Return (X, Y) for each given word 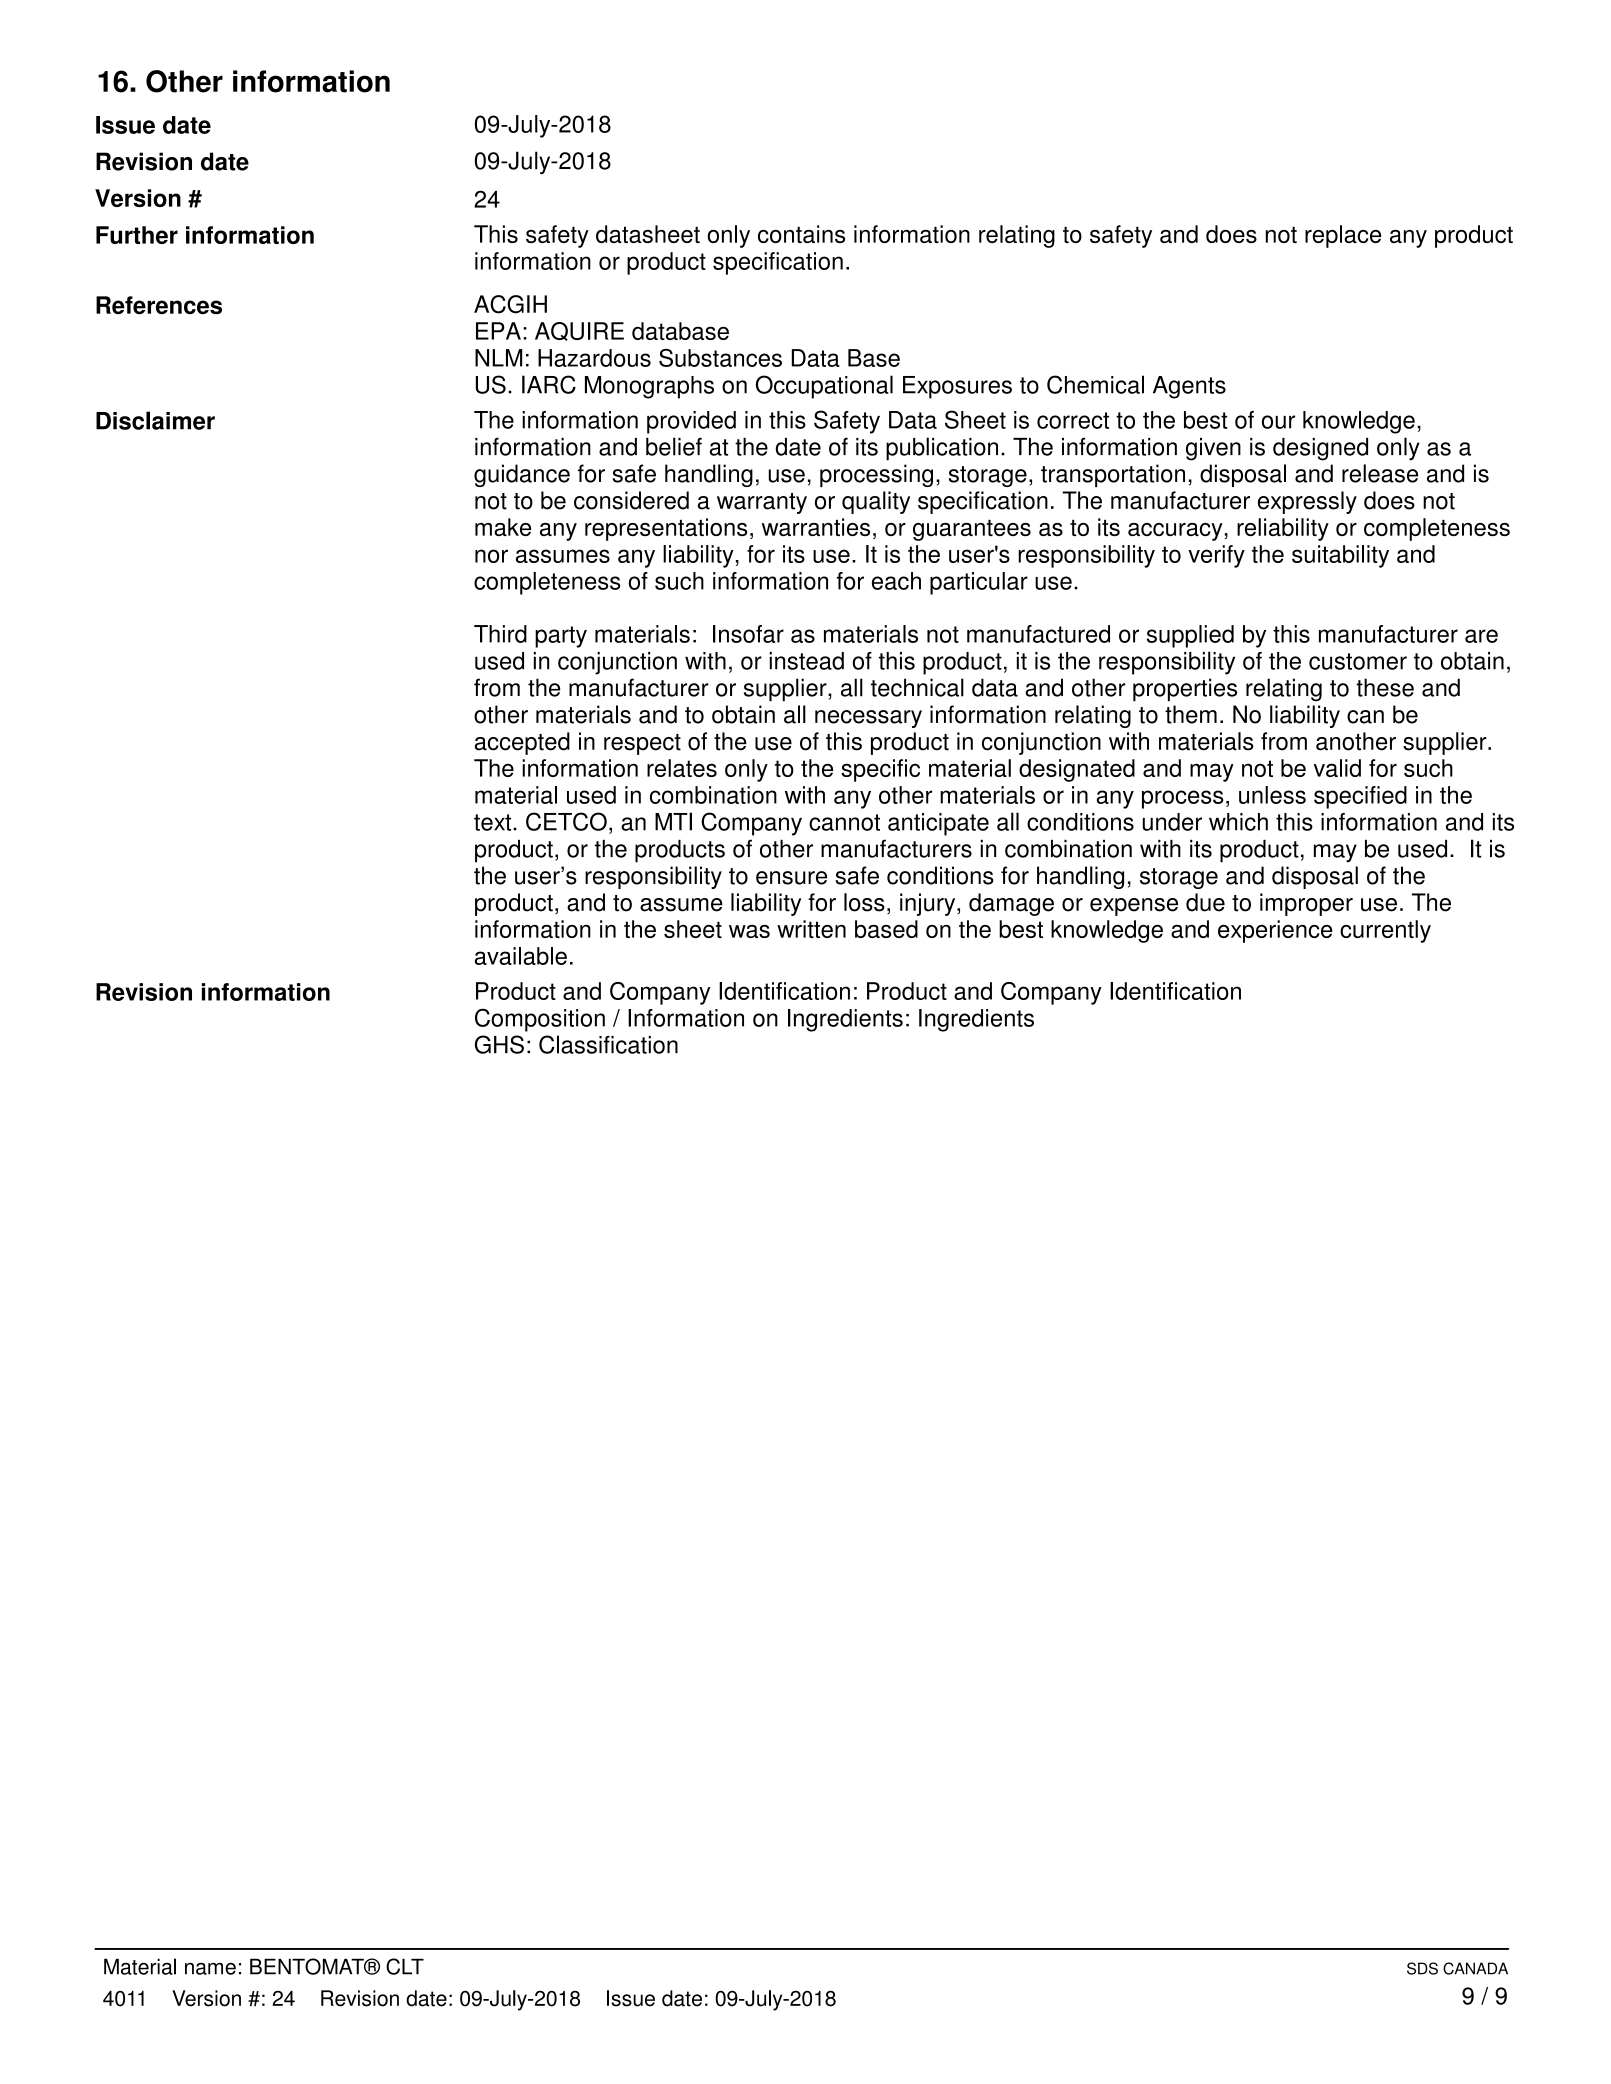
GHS (499, 1044)
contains (801, 234)
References (159, 305)
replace (1343, 236)
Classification (608, 1044)
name (210, 1969)
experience (1275, 931)
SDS (1422, 1968)
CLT (405, 1966)
